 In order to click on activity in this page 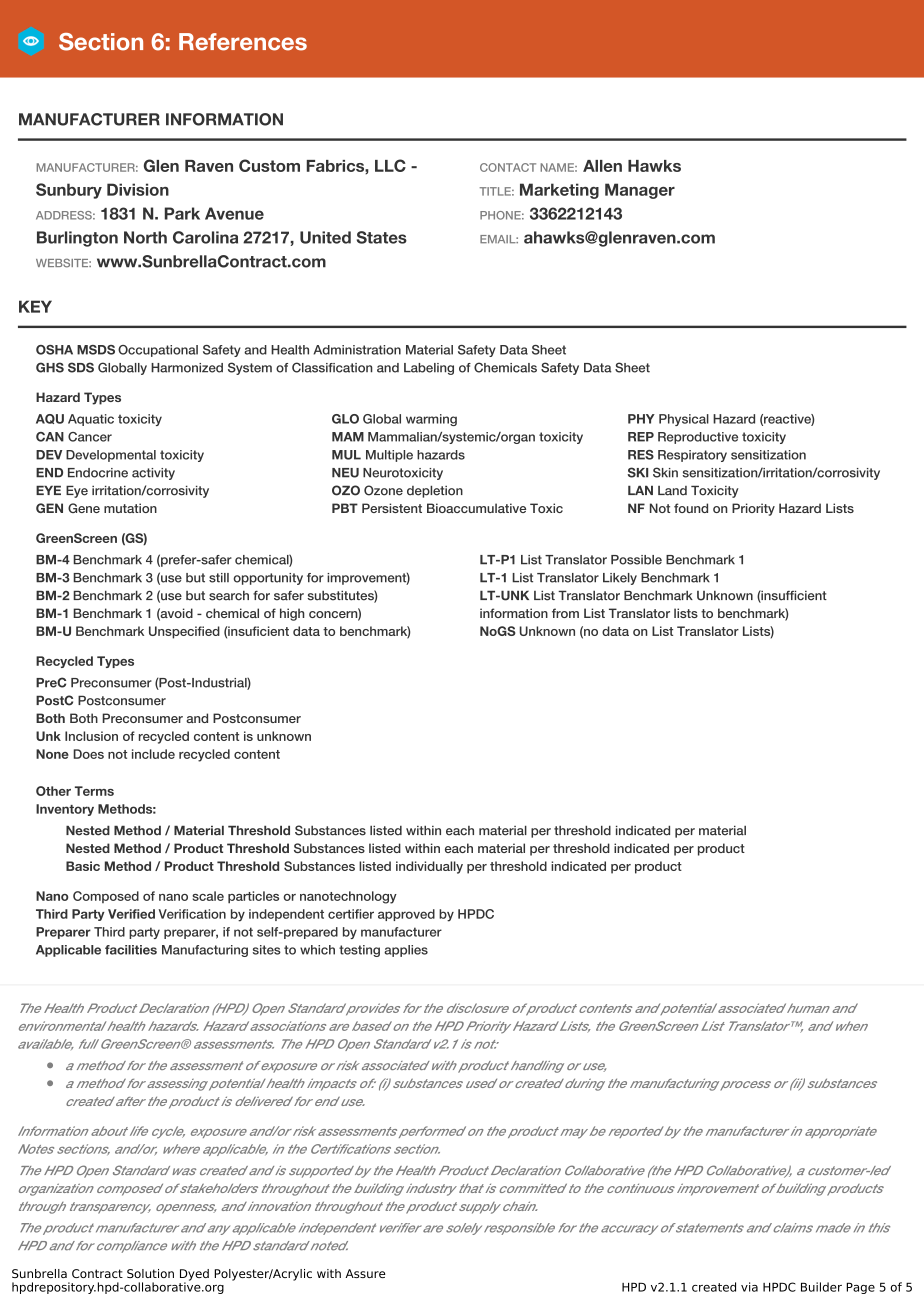, I will do `click(153, 474)`.
